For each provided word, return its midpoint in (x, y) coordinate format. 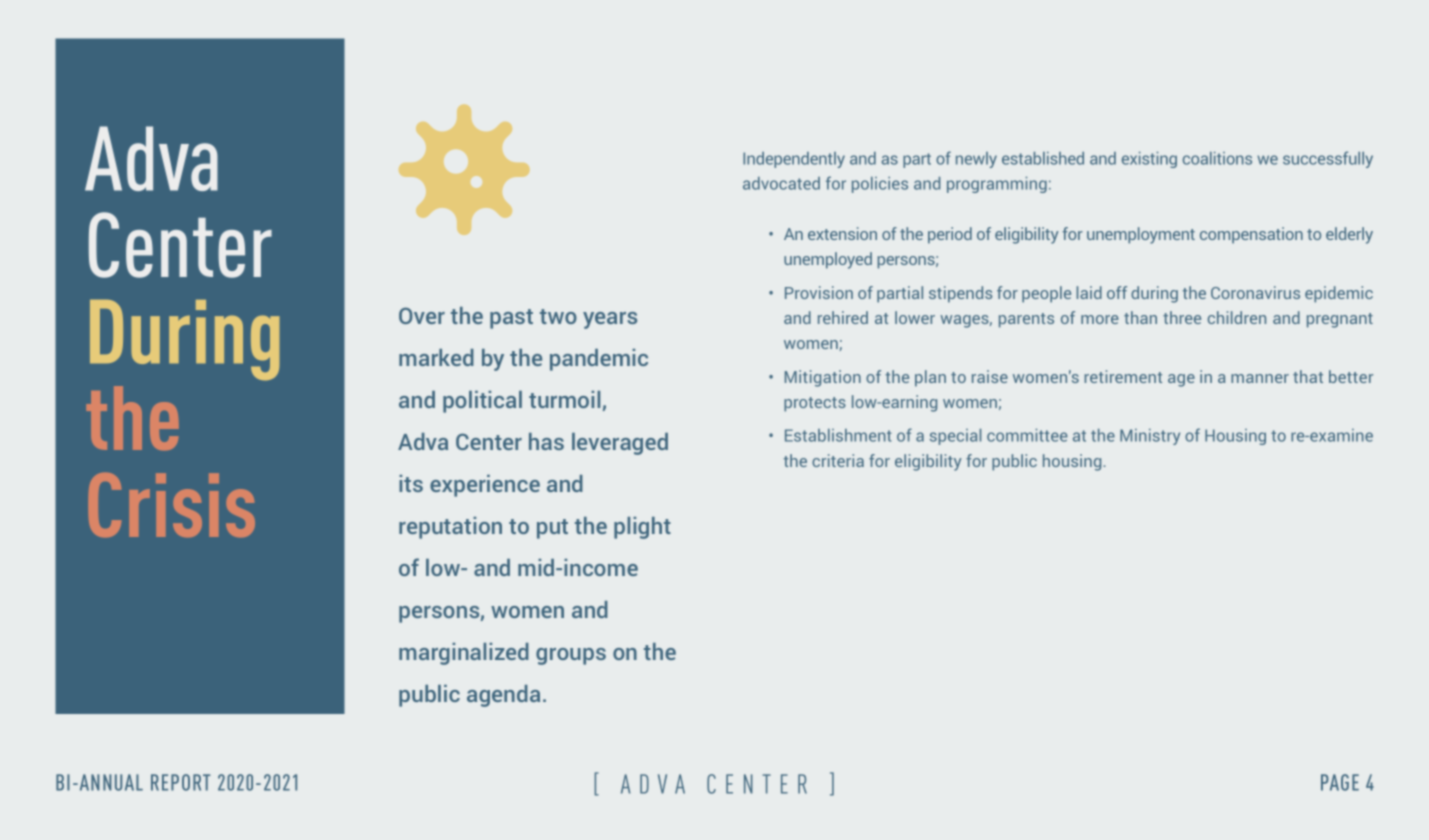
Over (422, 316)
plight (642, 528)
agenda (503, 696)
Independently (794, 160)
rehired (843, 317)
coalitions (1217, 158)
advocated (781, 183)
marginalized (464, 654)
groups (571, 656)
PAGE (1340, 782)
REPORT (181, 782)
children (1237, 317)
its (411, 483)
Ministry (1150, 437)
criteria (838, 460)
